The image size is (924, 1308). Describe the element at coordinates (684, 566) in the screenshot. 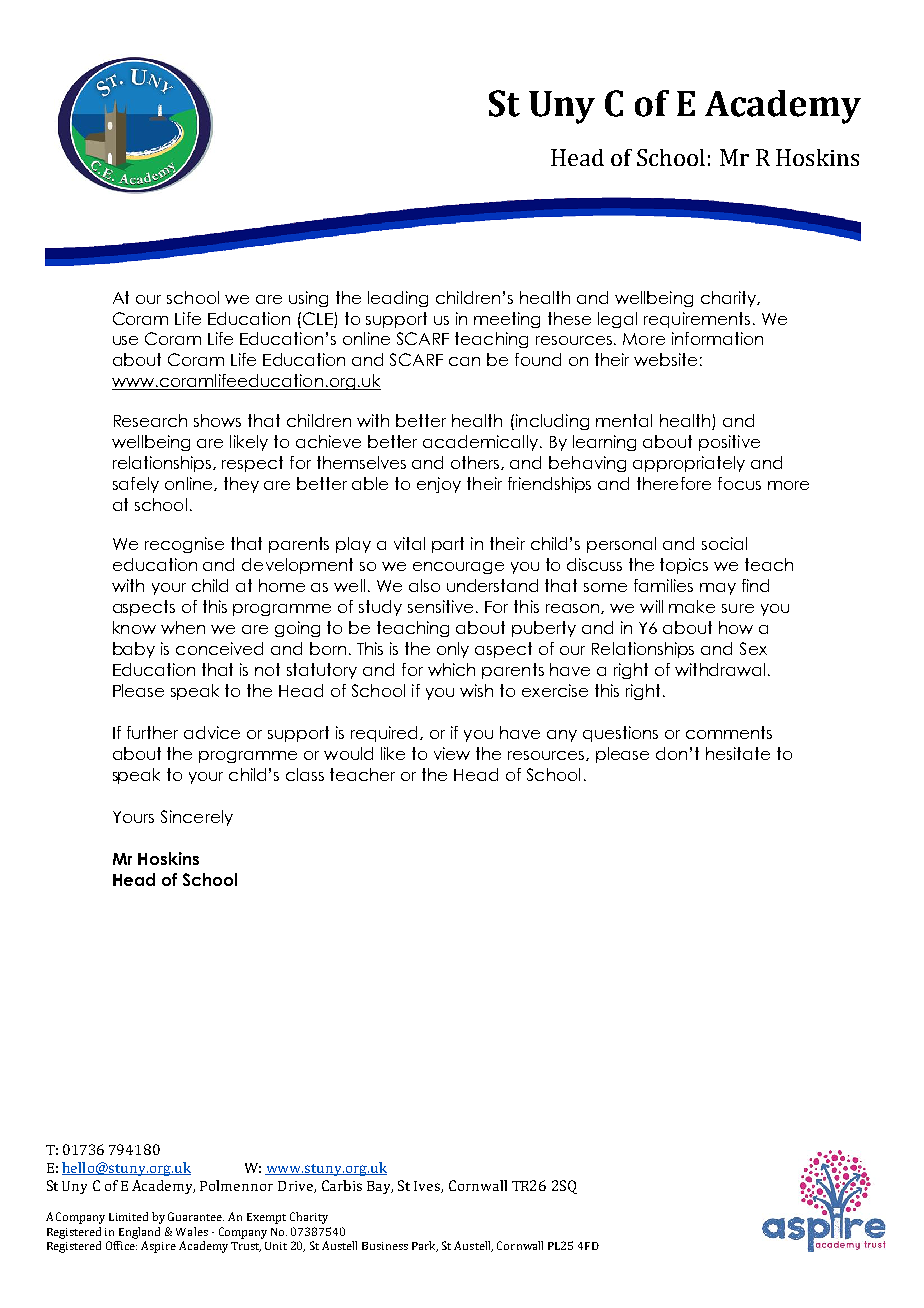

I see `topics` at that location.
